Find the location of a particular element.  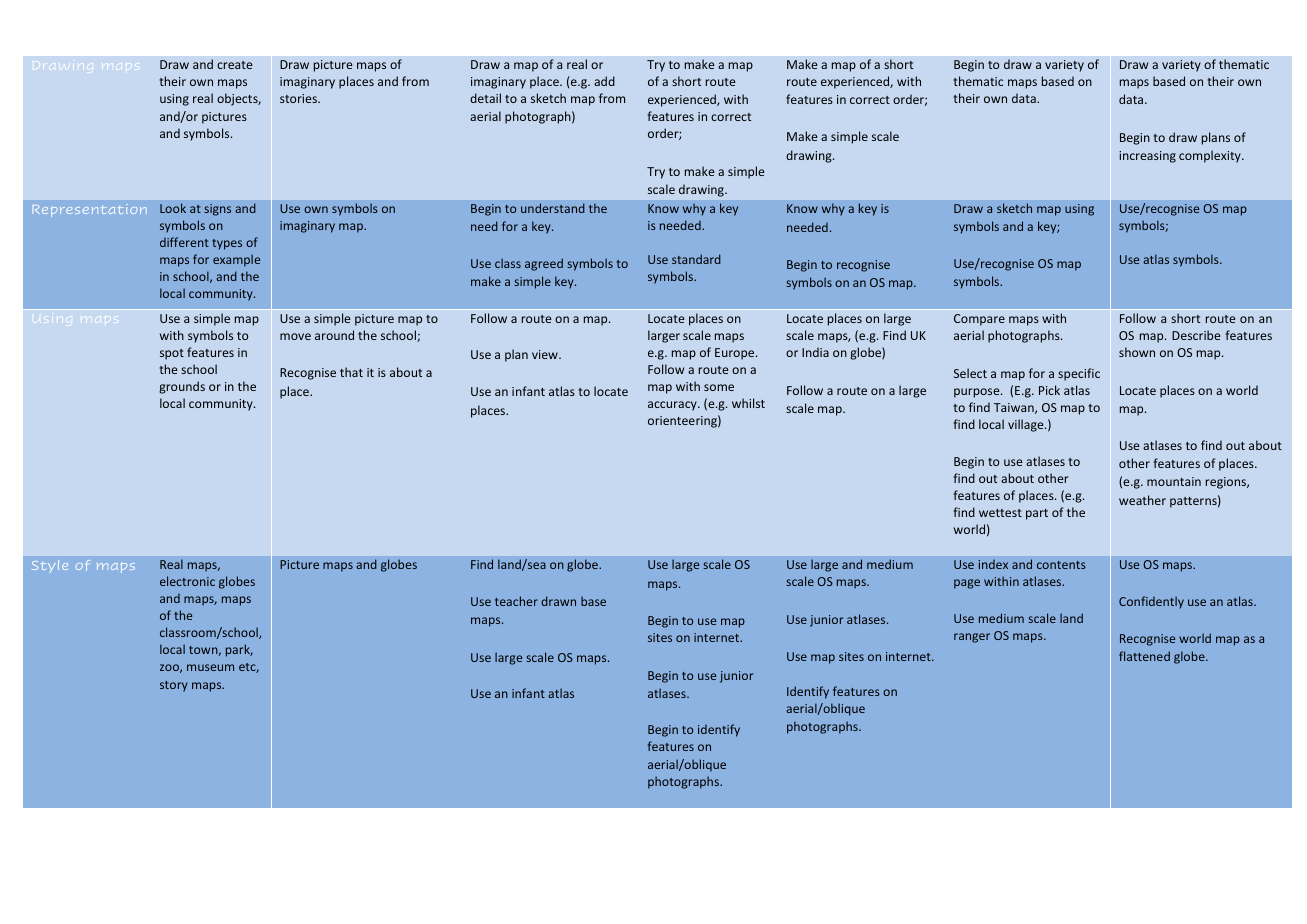

create is located at coordinates (234, 65).
